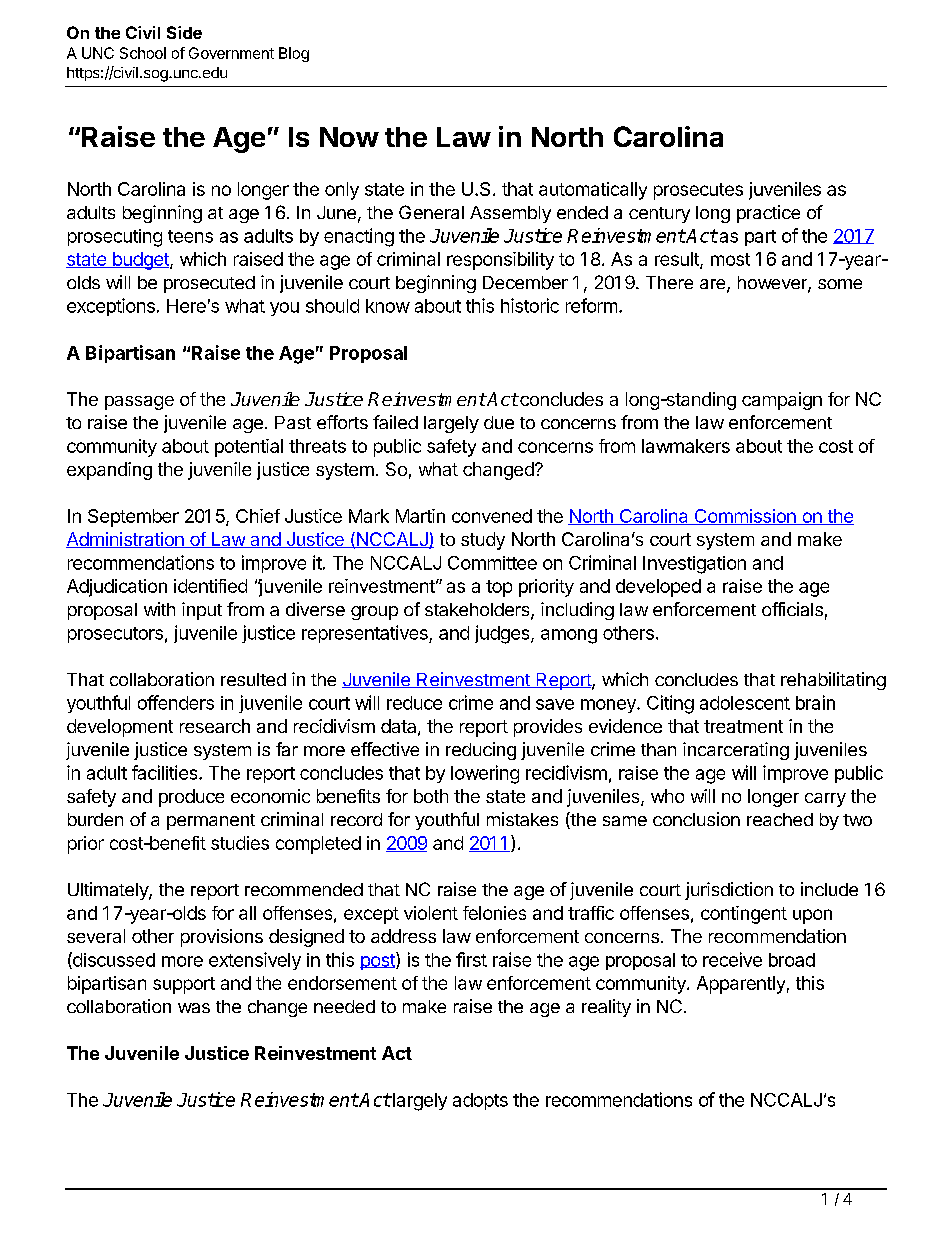  Describe the element at coordinates (792, 609) in the document. I see `officials` at that location.
